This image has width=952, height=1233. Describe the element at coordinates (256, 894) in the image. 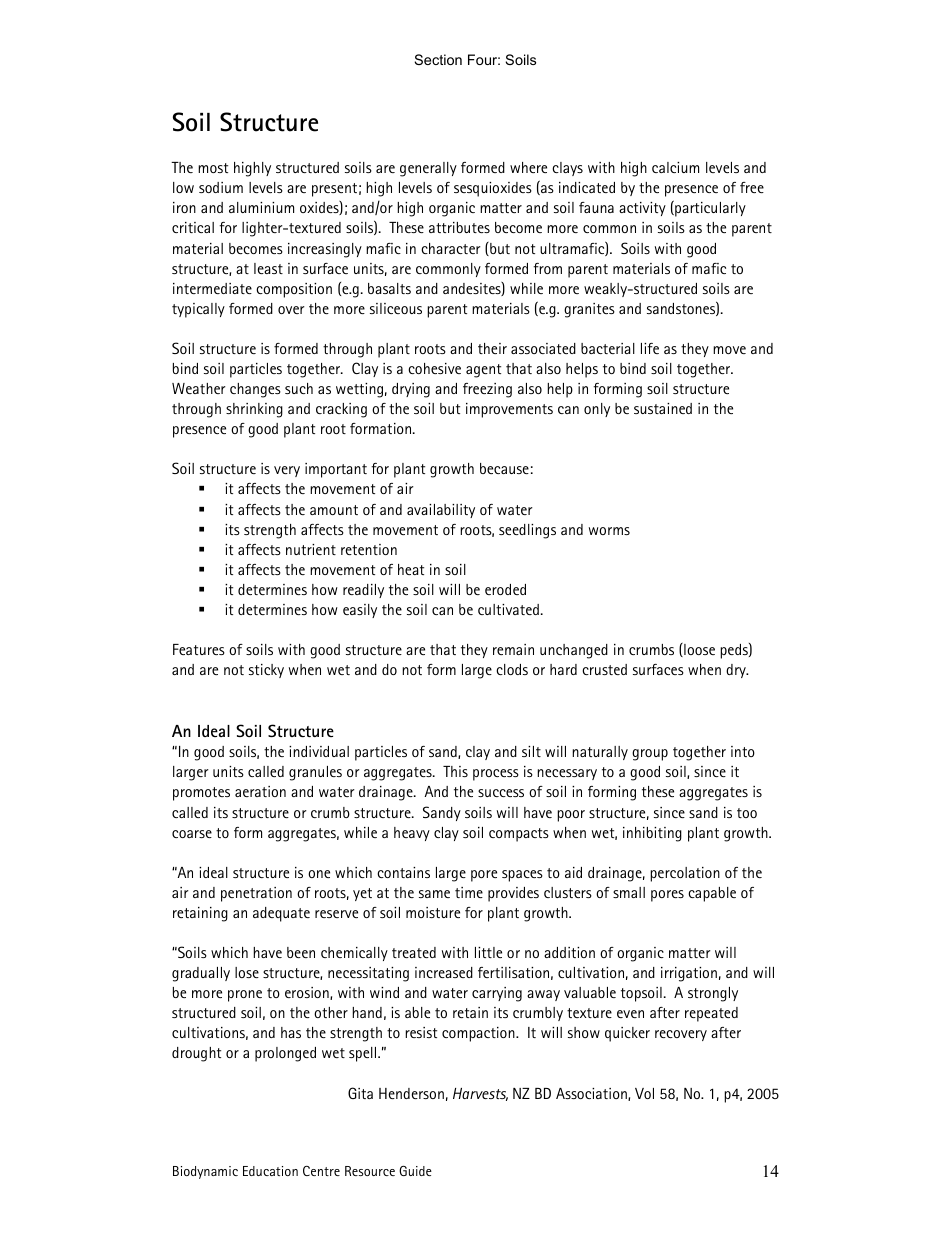

I see `penetration` at that location.
